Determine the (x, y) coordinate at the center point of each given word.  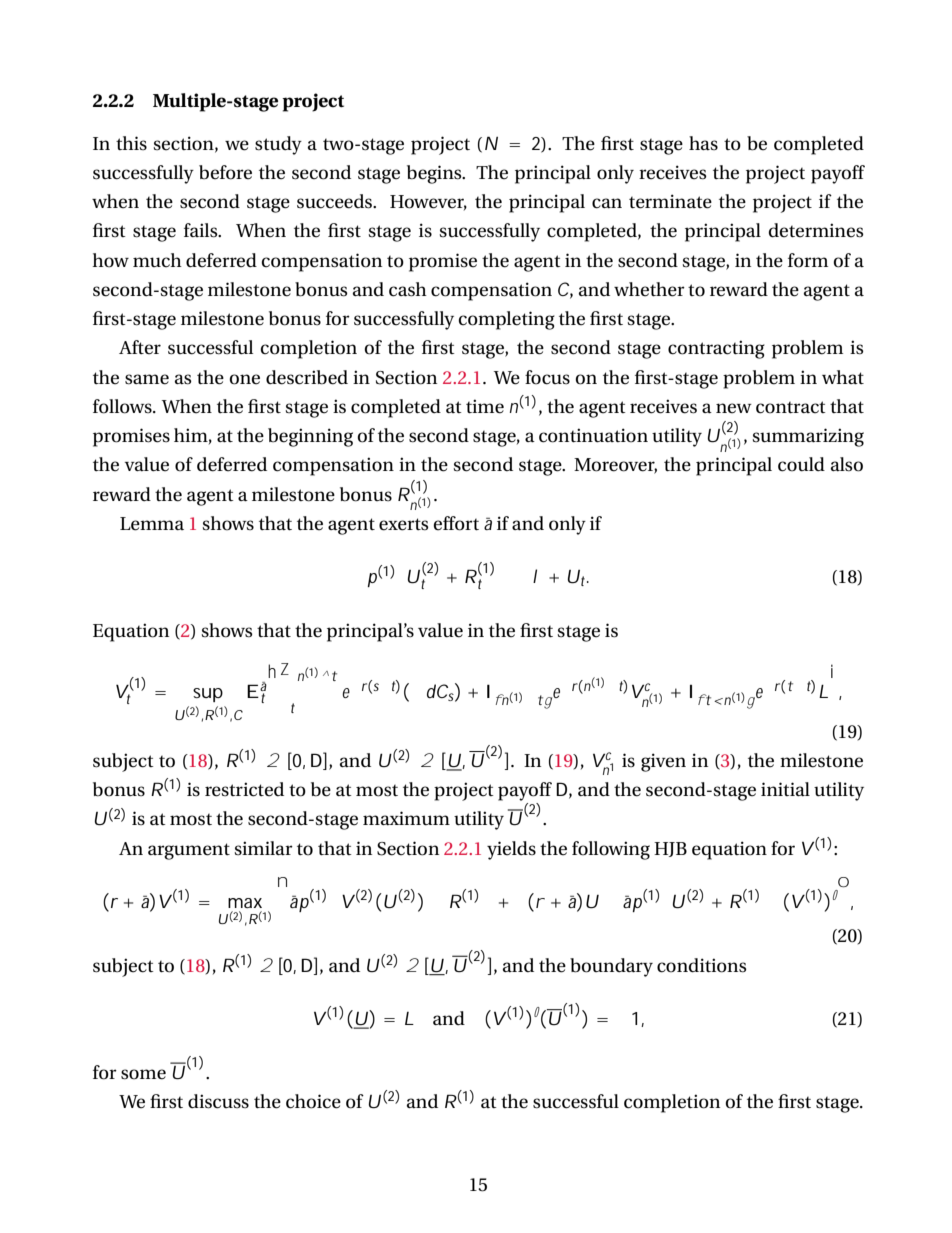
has (703, 143)
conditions (702, 965)
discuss (218, 1101)
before (225, 172)
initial (785, 789)
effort (456, 523)
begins (435, 174)
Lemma (152, 524)
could (801, 464)
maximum (406, 818)
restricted (244, 789)
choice (313, 1101)
